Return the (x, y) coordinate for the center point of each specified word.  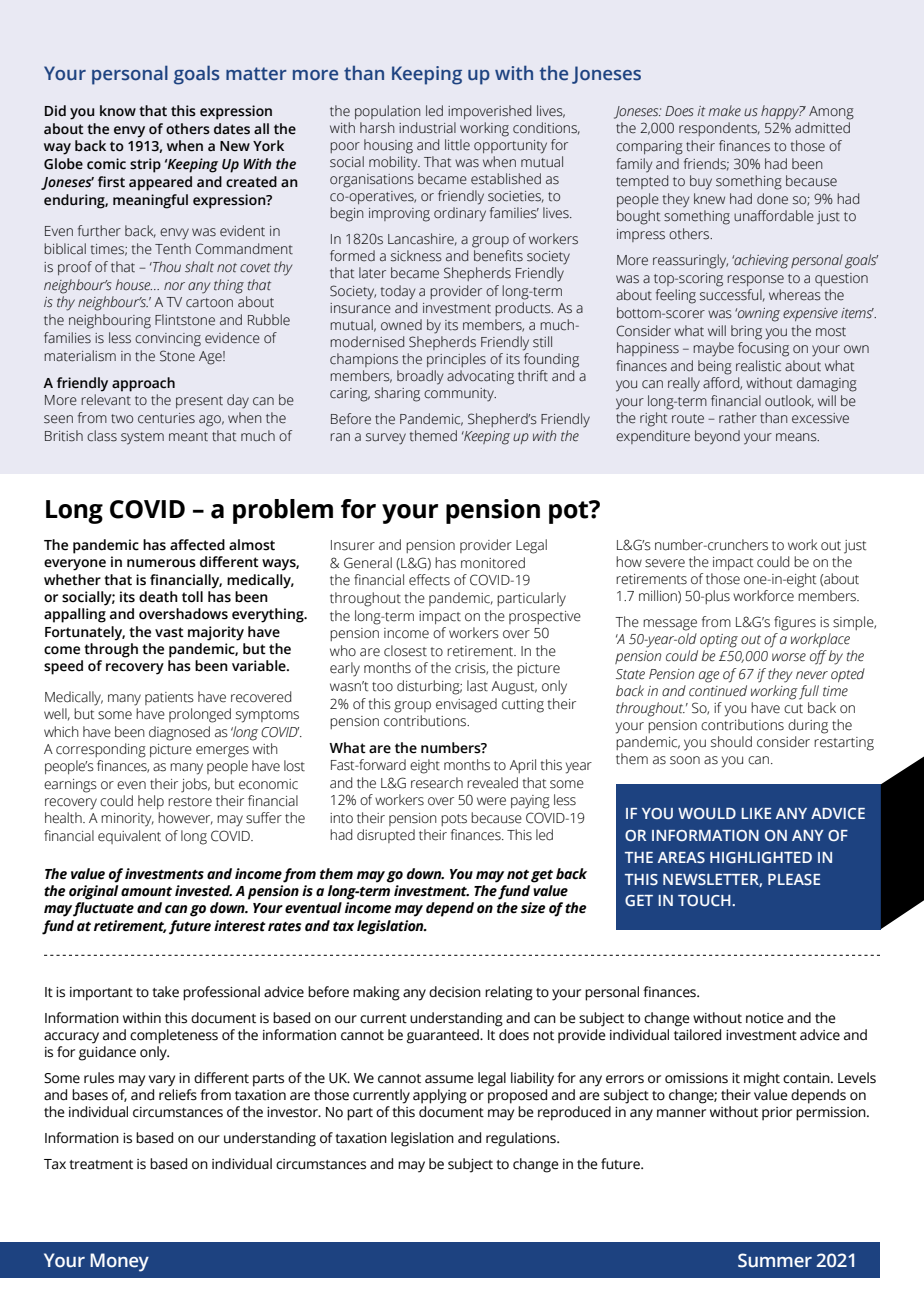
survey (386, 439)
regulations (522, 1139)
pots (454, 820)
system (142, 438)
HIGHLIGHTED (761, 857)
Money (119, 1262)
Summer (775, 1260)
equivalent (129, 837)
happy (781, 112)
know (118, 110)
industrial (427, 128)
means (797, 437)
